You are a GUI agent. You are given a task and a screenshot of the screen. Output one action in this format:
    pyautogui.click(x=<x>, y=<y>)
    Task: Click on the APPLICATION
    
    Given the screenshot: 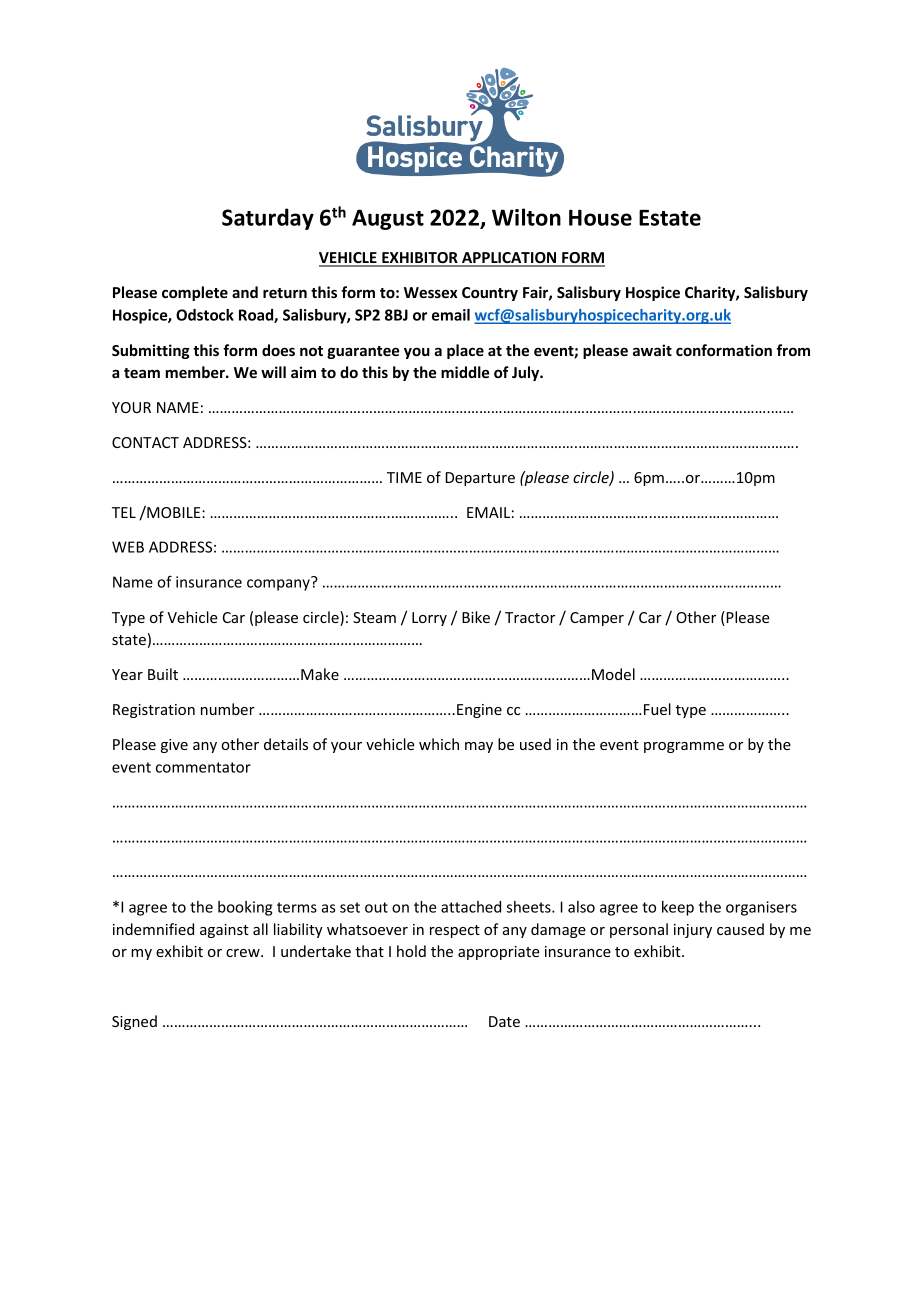 What is the action you would take?
    pyautogui.click(x=509, y=259)
